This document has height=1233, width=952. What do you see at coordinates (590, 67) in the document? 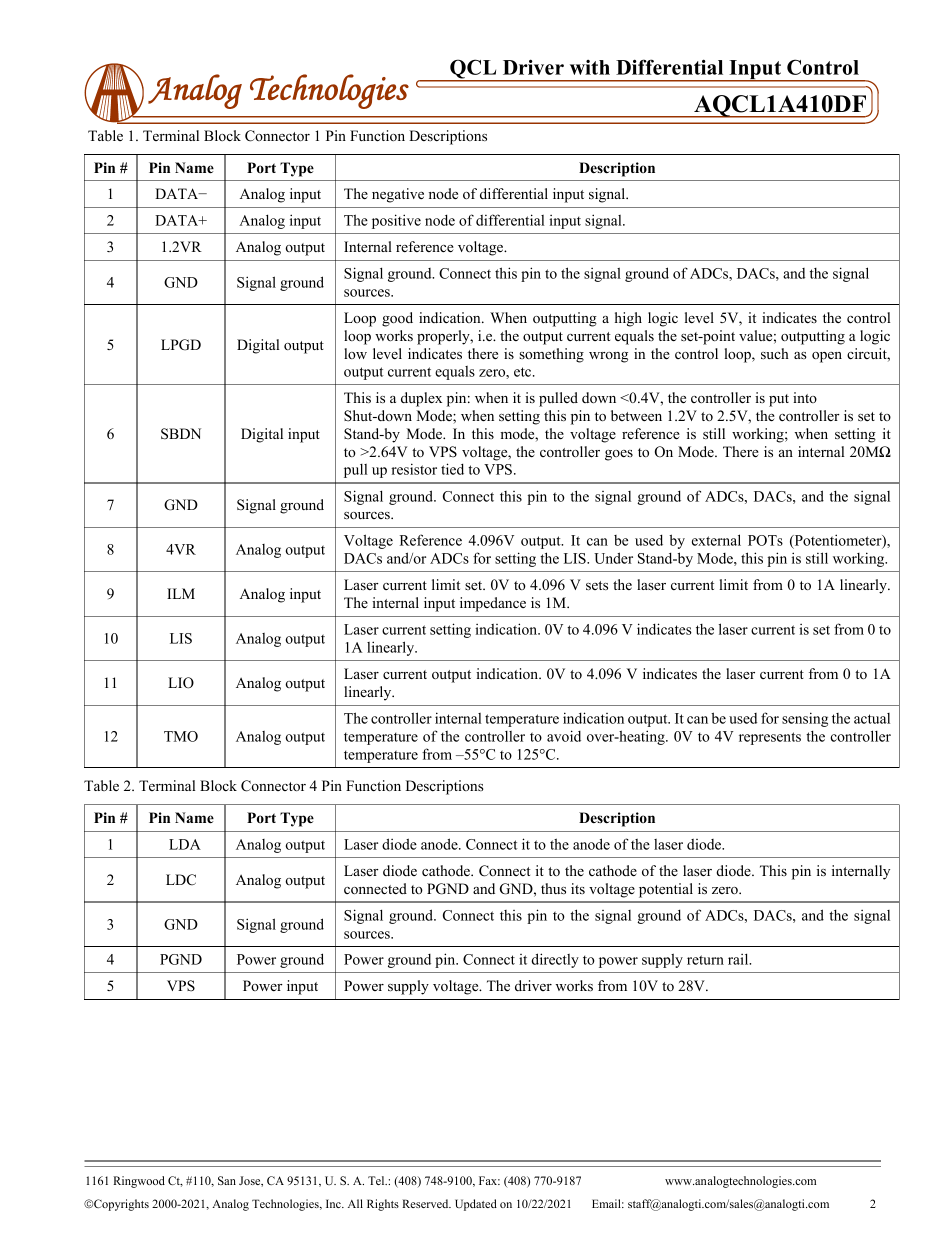
I see `with` at bounding box center [590, 67].
